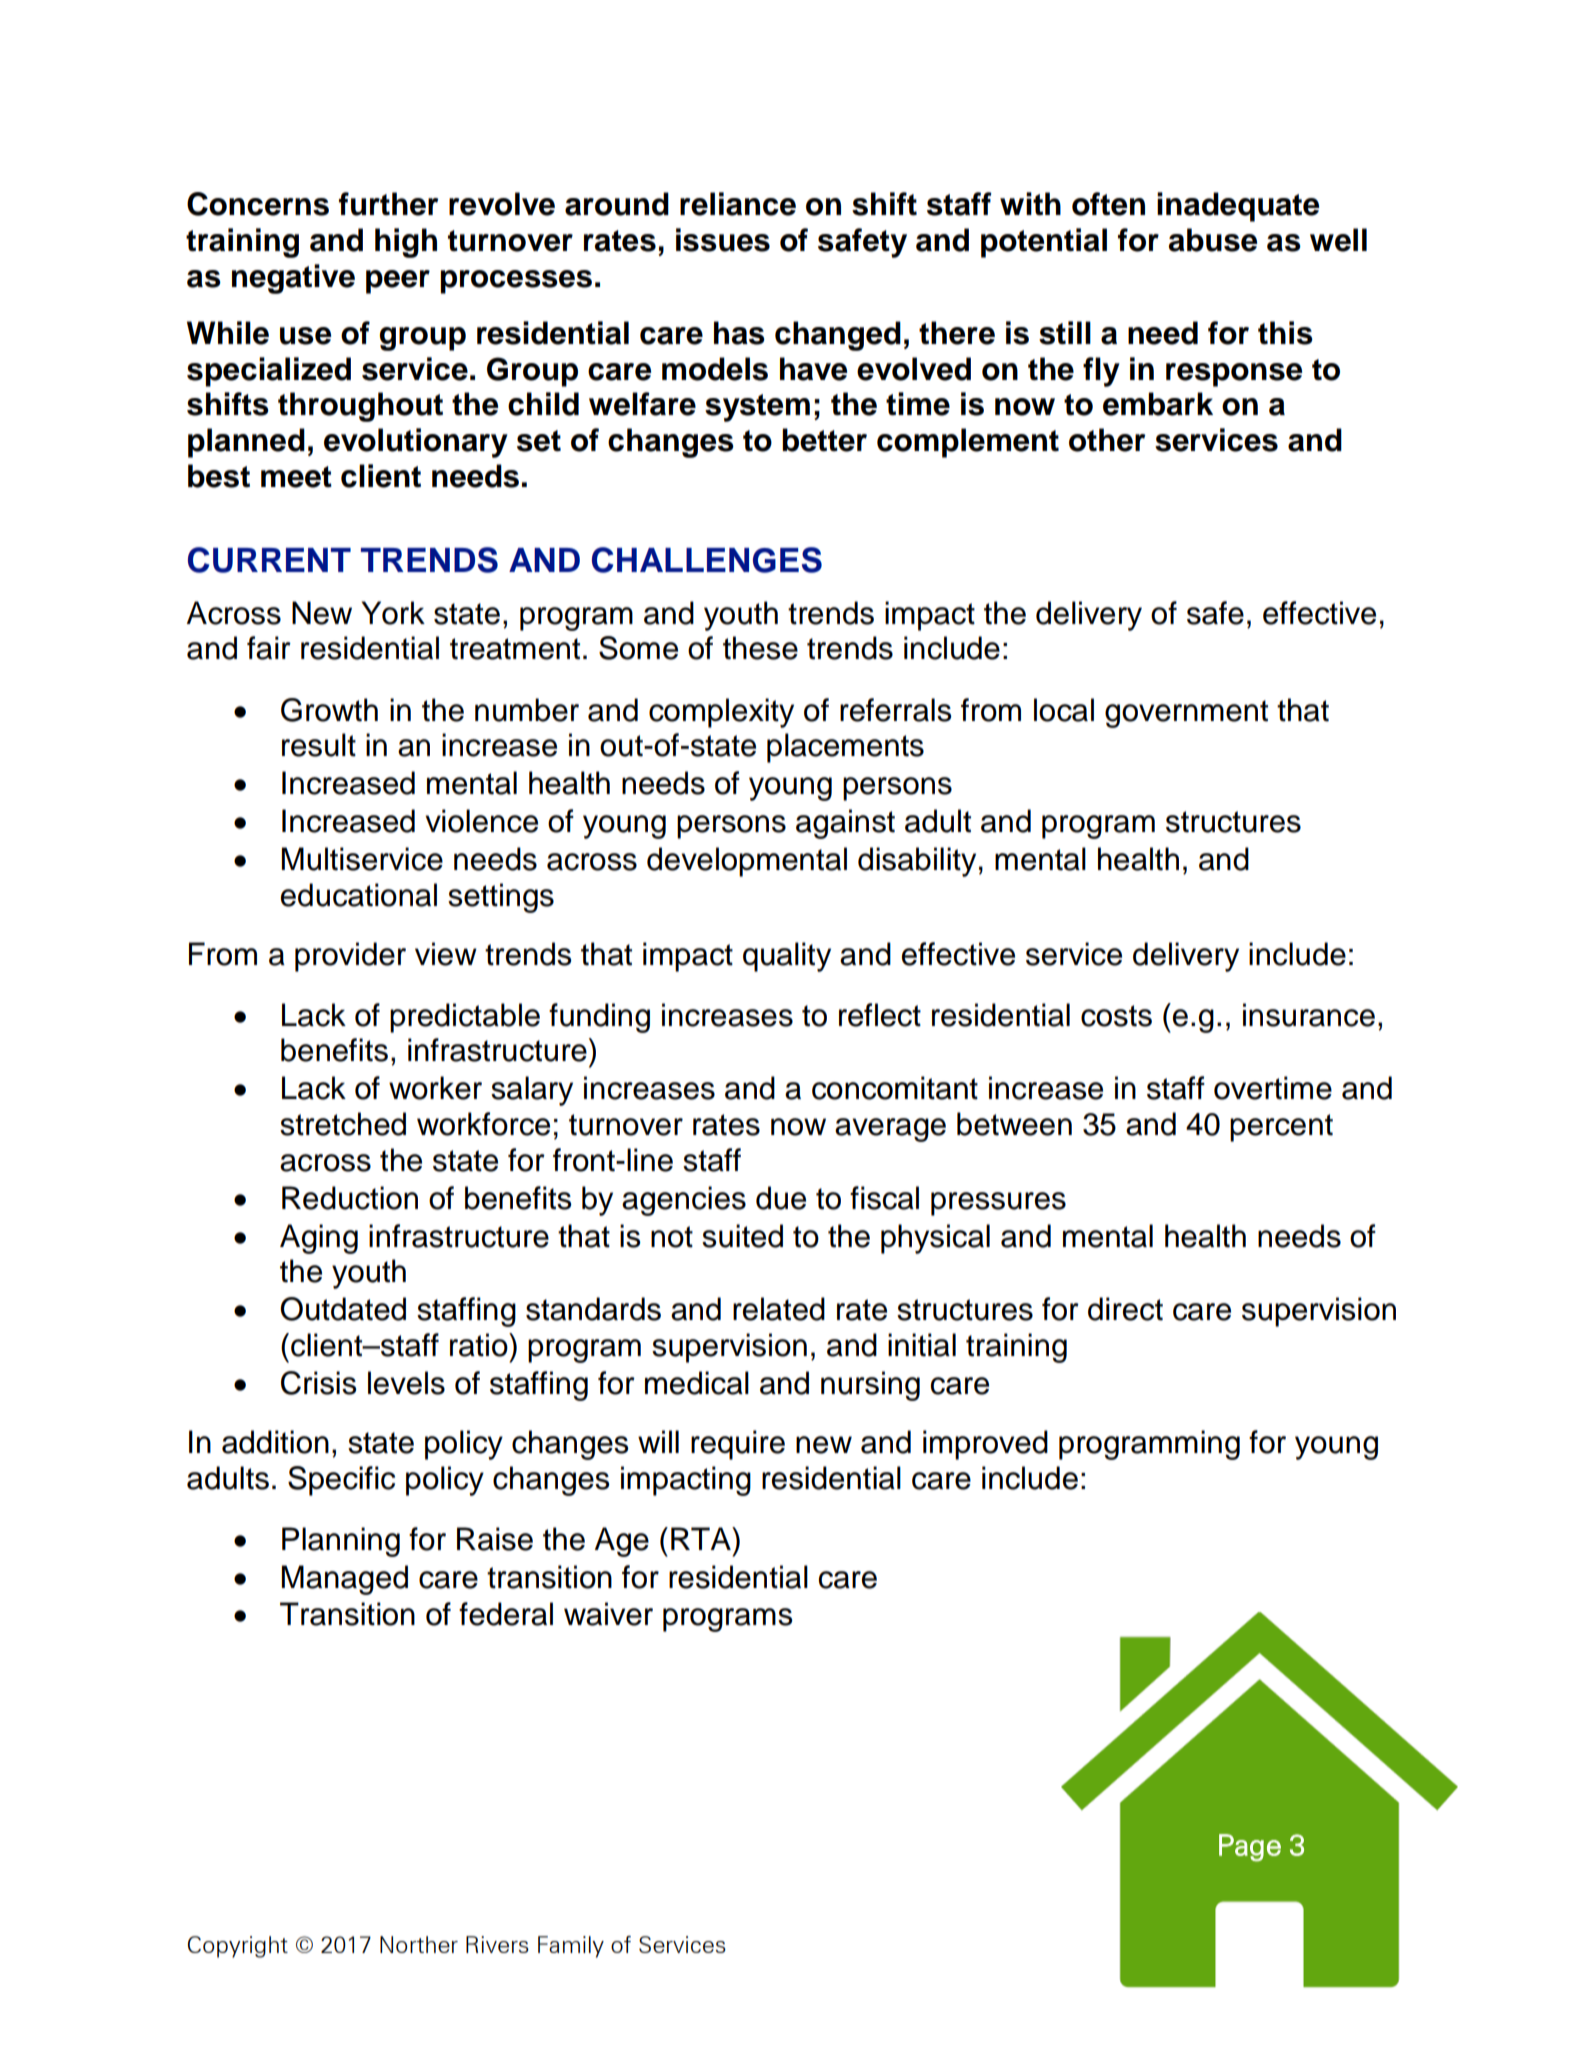  I want to click on concomitant, so click(895, 1088).
